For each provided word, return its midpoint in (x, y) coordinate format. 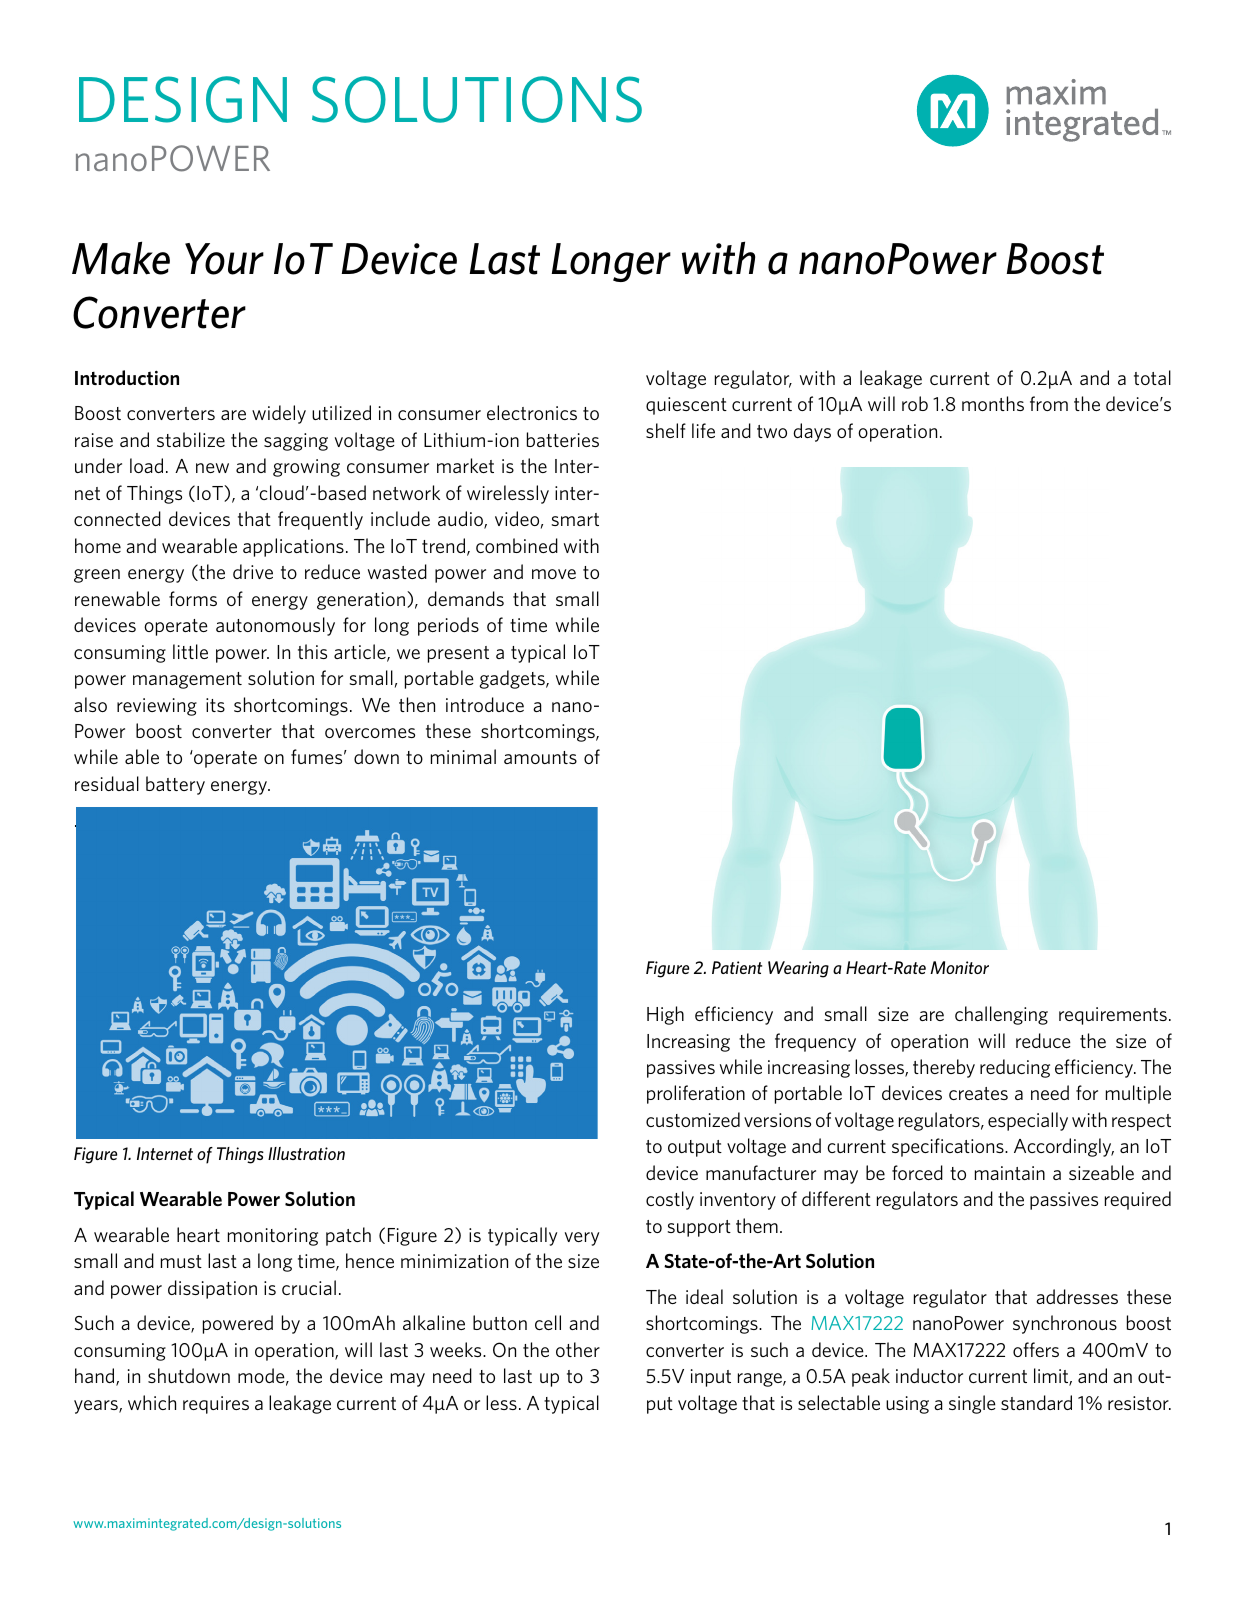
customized (693, 1119)
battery (175, 785)
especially (1028, 1121)
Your (224, 259)
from (1049, 403)
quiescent (686, 406)
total (1152, 377)
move (554, 574)
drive (253, 571)
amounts (540, 757)
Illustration (306, 1153)
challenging (1001, 1015)
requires (216, 1405)
